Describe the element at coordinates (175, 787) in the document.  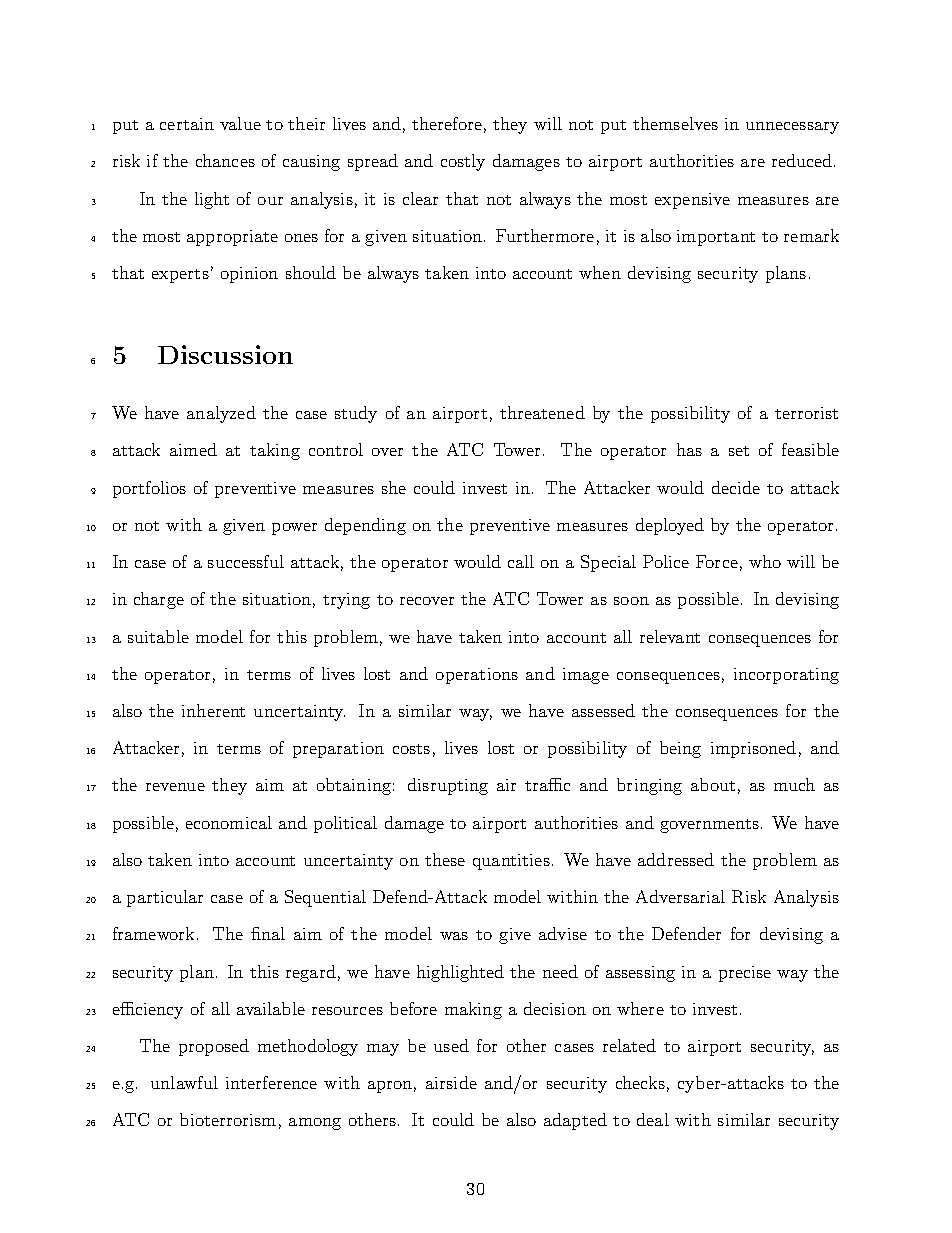
I see `revenue` at that location.
